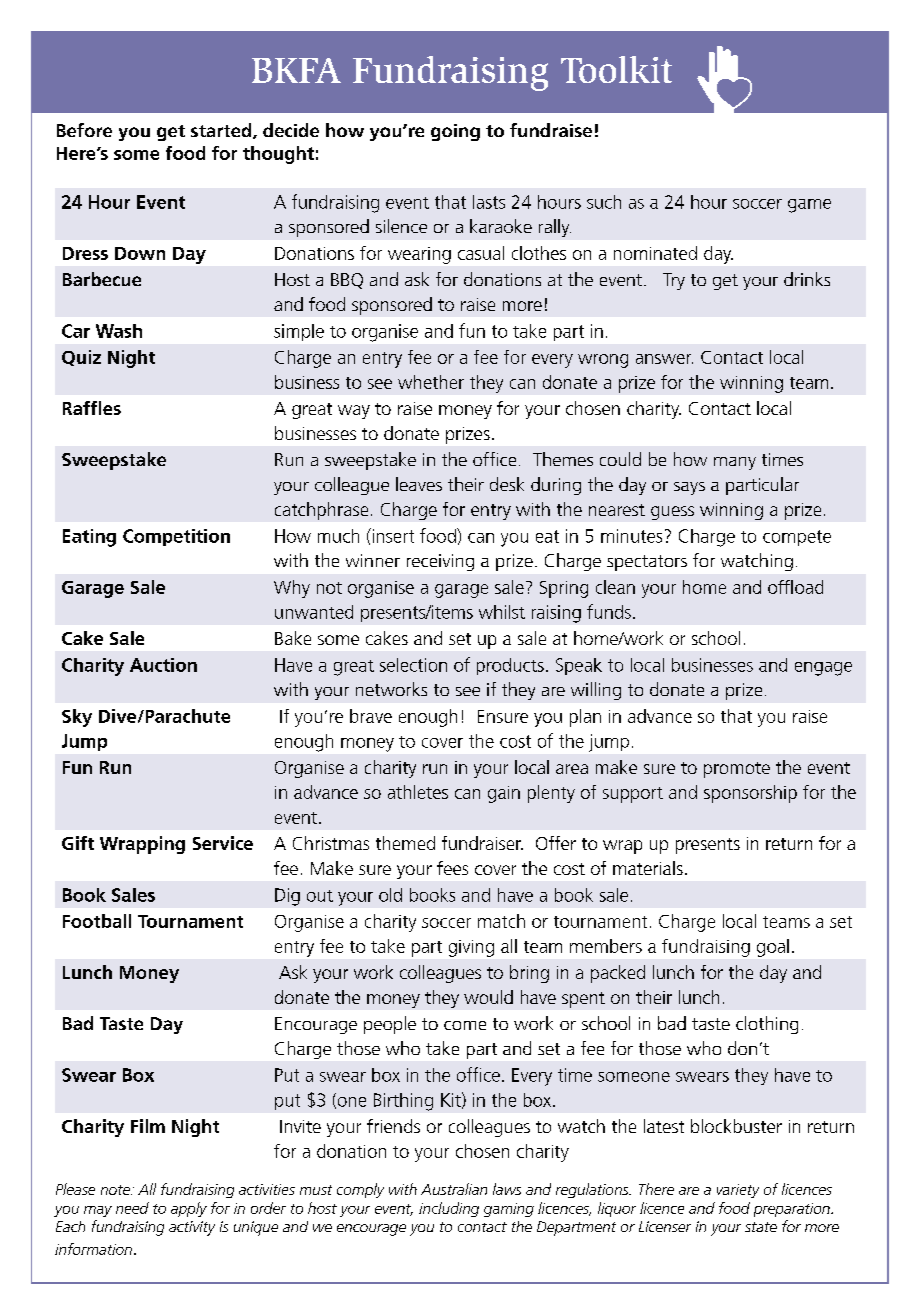 This screenshot has width=924, height=1308. Describe the element at coordinates (773, 948) in the screenshot. I see `goal` at that location.
